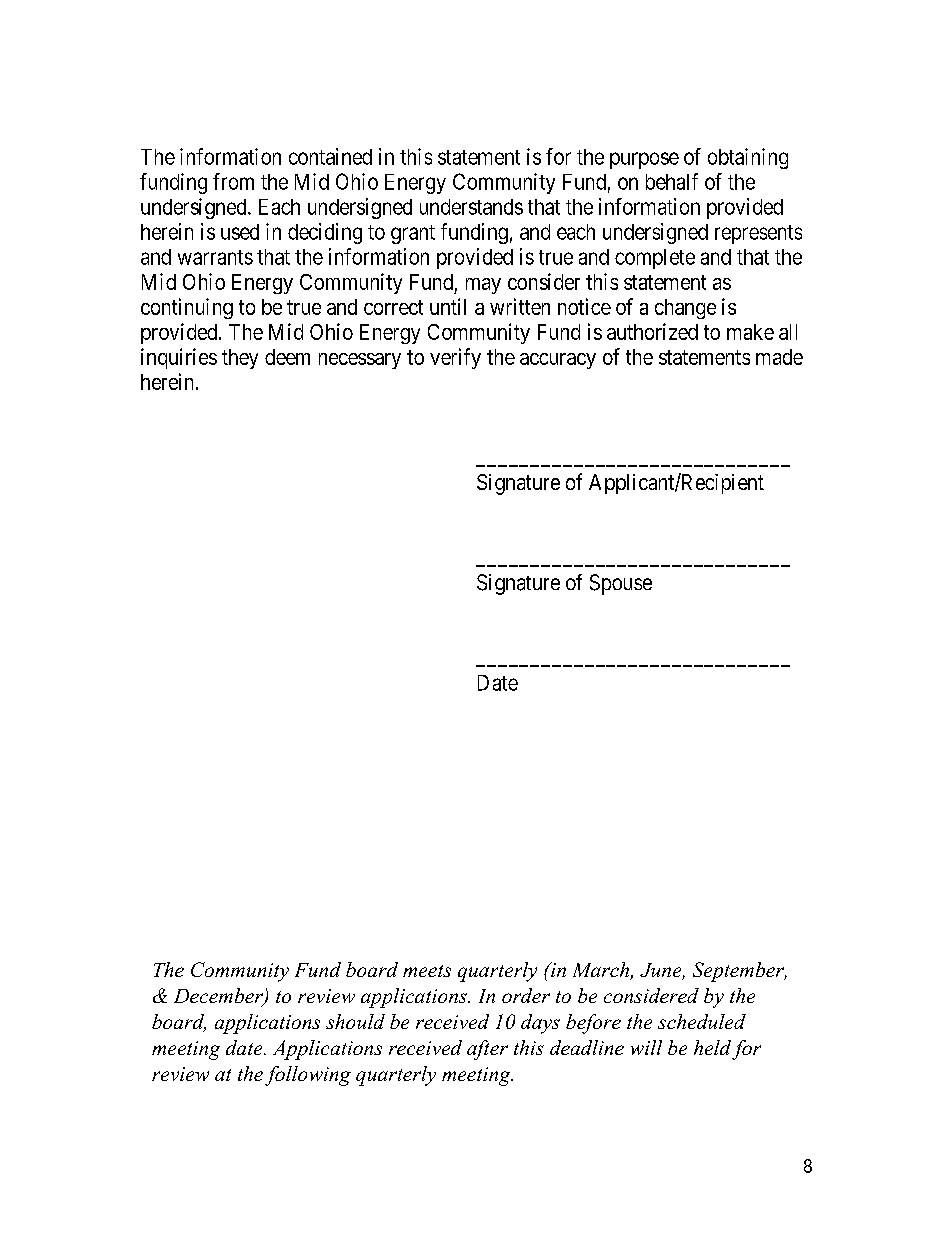  What do you see at coordinates (233, 181) in the screenshot?
I see `from` at bounding box center [233, 181].
